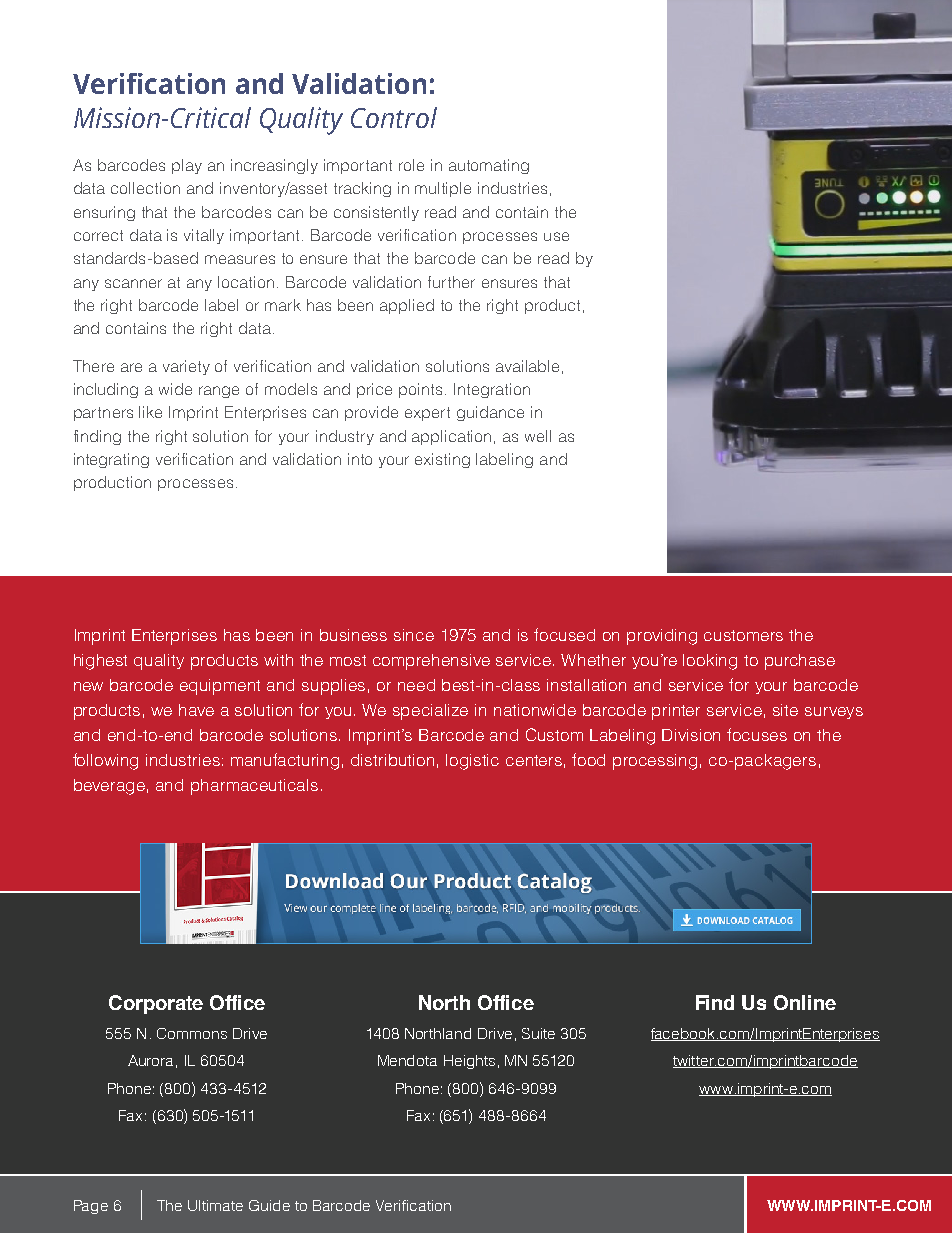 This image has height=1233, width=952. Describe the element at coordinates (710, 662) in the image. I see `looking` at that location.
